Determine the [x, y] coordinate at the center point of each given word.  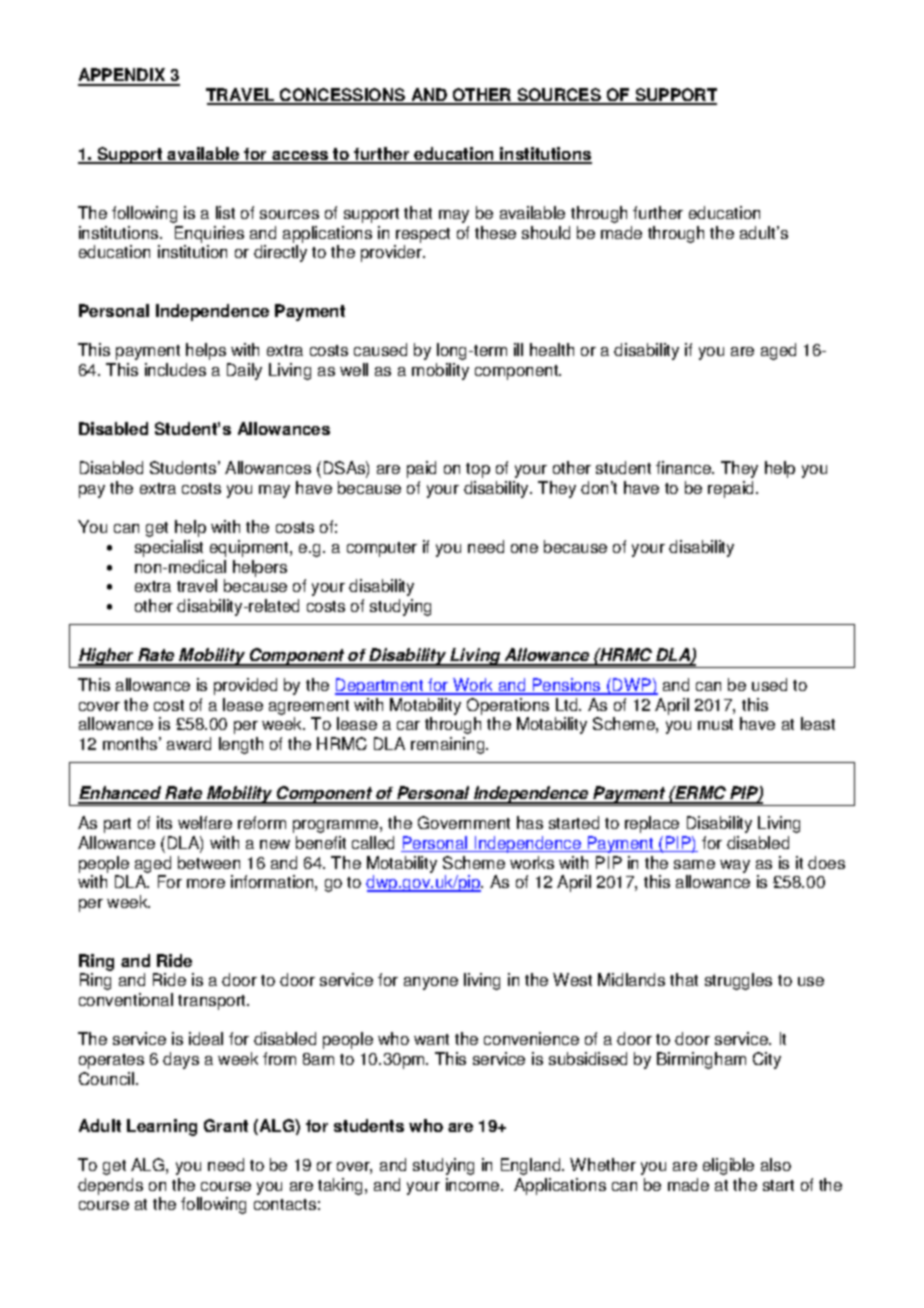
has [530, 822]
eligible [728, 1166]
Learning [162, 1127]
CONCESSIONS [343, 96]
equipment [250, 548]
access [300, 157]
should [546, 232]
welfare [205, 822]
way [735, 866]
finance [685, 467]
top [478, 470]
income [474, 1184]
